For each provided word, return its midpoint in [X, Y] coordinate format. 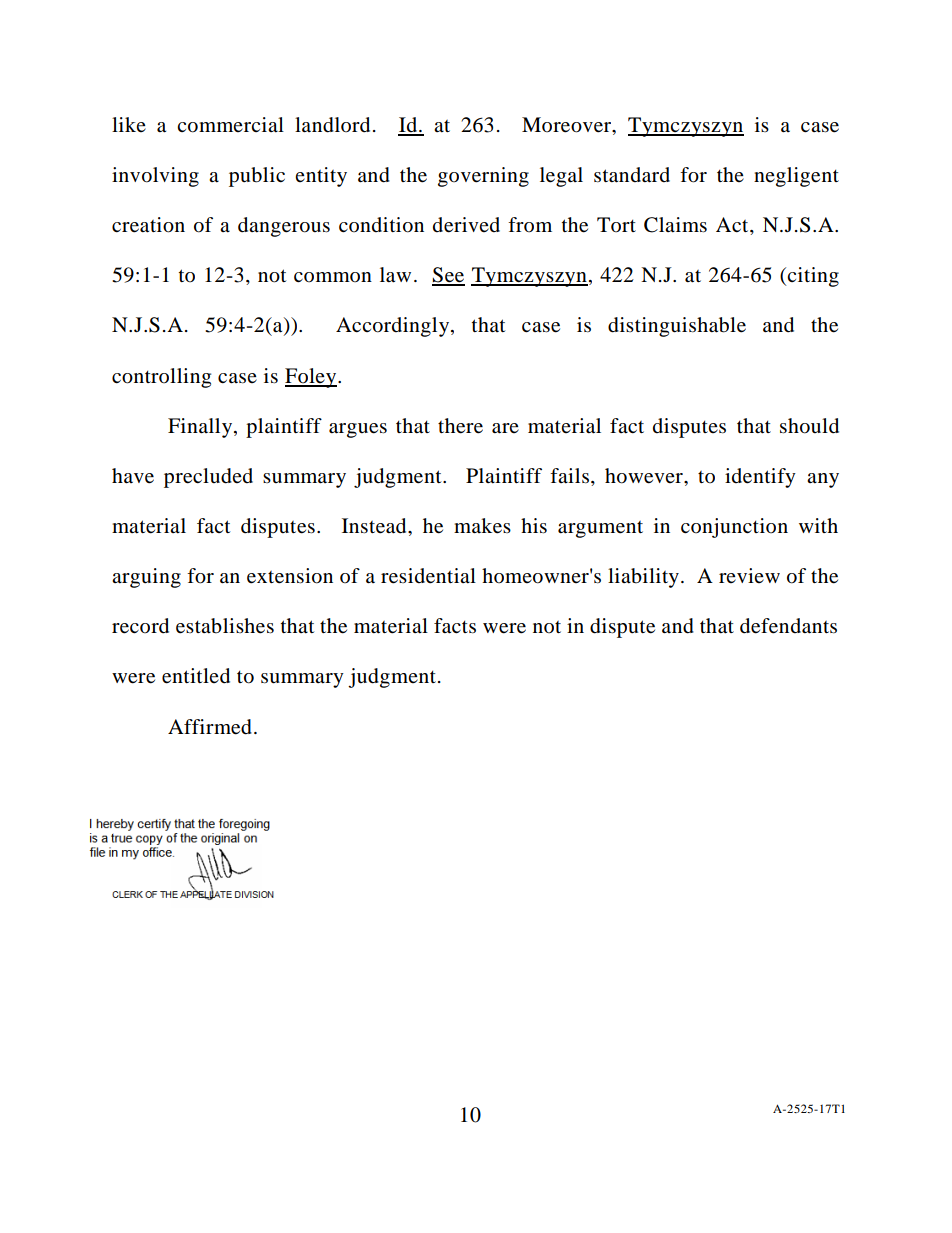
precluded [208, 478]
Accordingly [394, 327]
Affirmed [210, 727]
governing [483, 177]
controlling [161, 378]
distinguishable [677, 327]
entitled [196, 676]
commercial [230, 125]
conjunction [734, 528]
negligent [796, 177]
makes [482, 526]
